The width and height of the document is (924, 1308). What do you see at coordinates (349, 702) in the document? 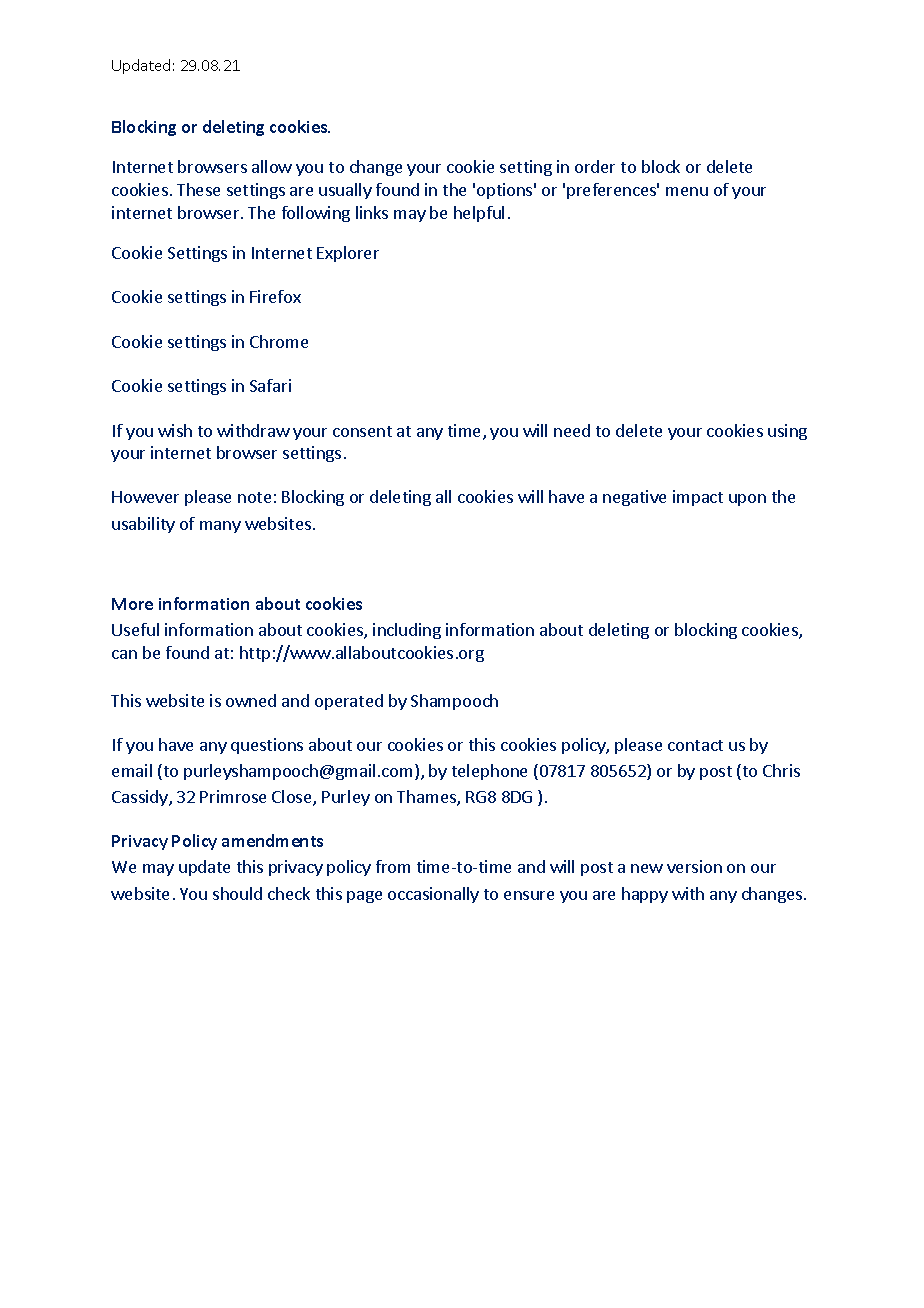
I see `operated` at bounding box center [349, 702].
